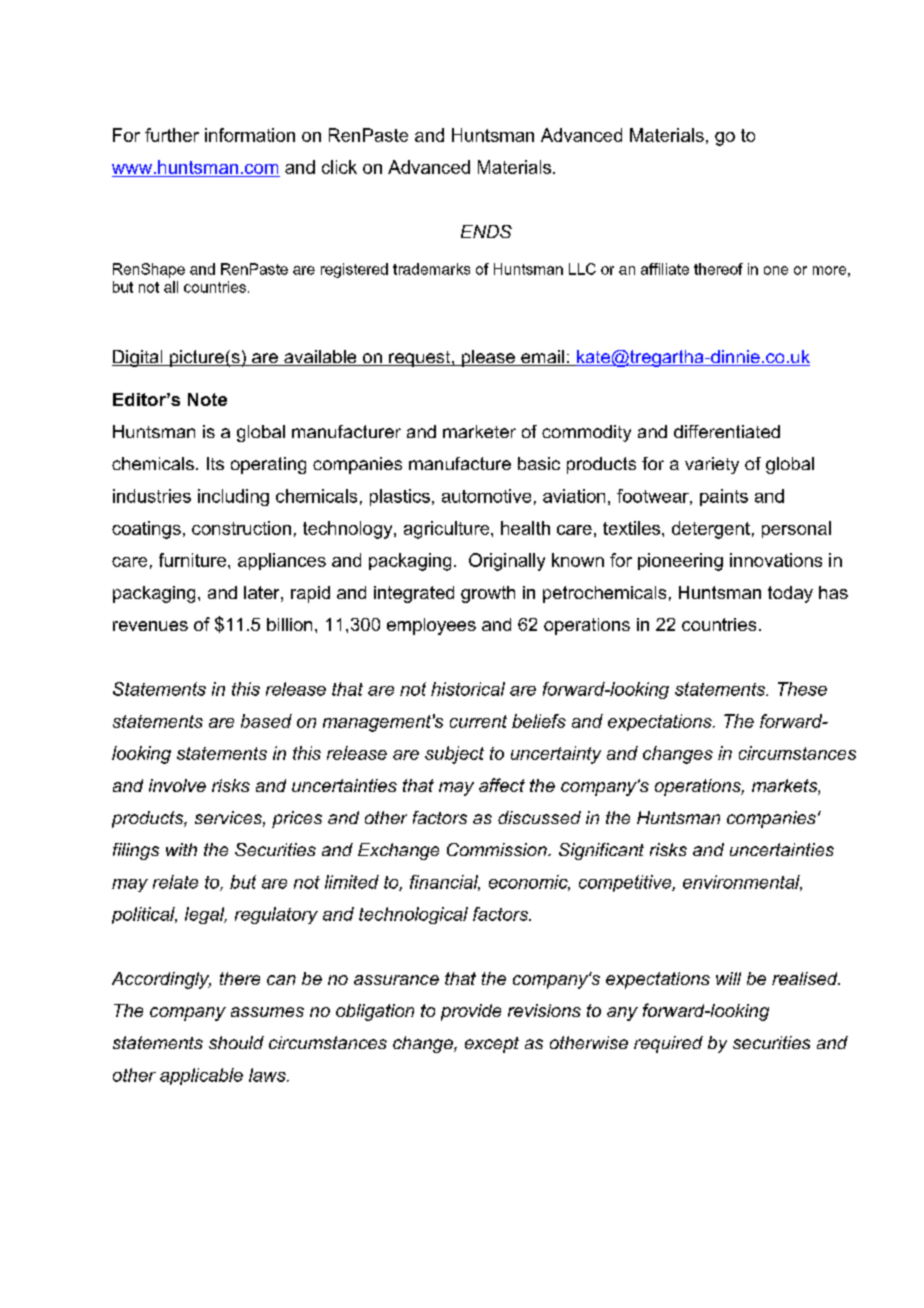  I want to click on required, so click(668, 1044).
